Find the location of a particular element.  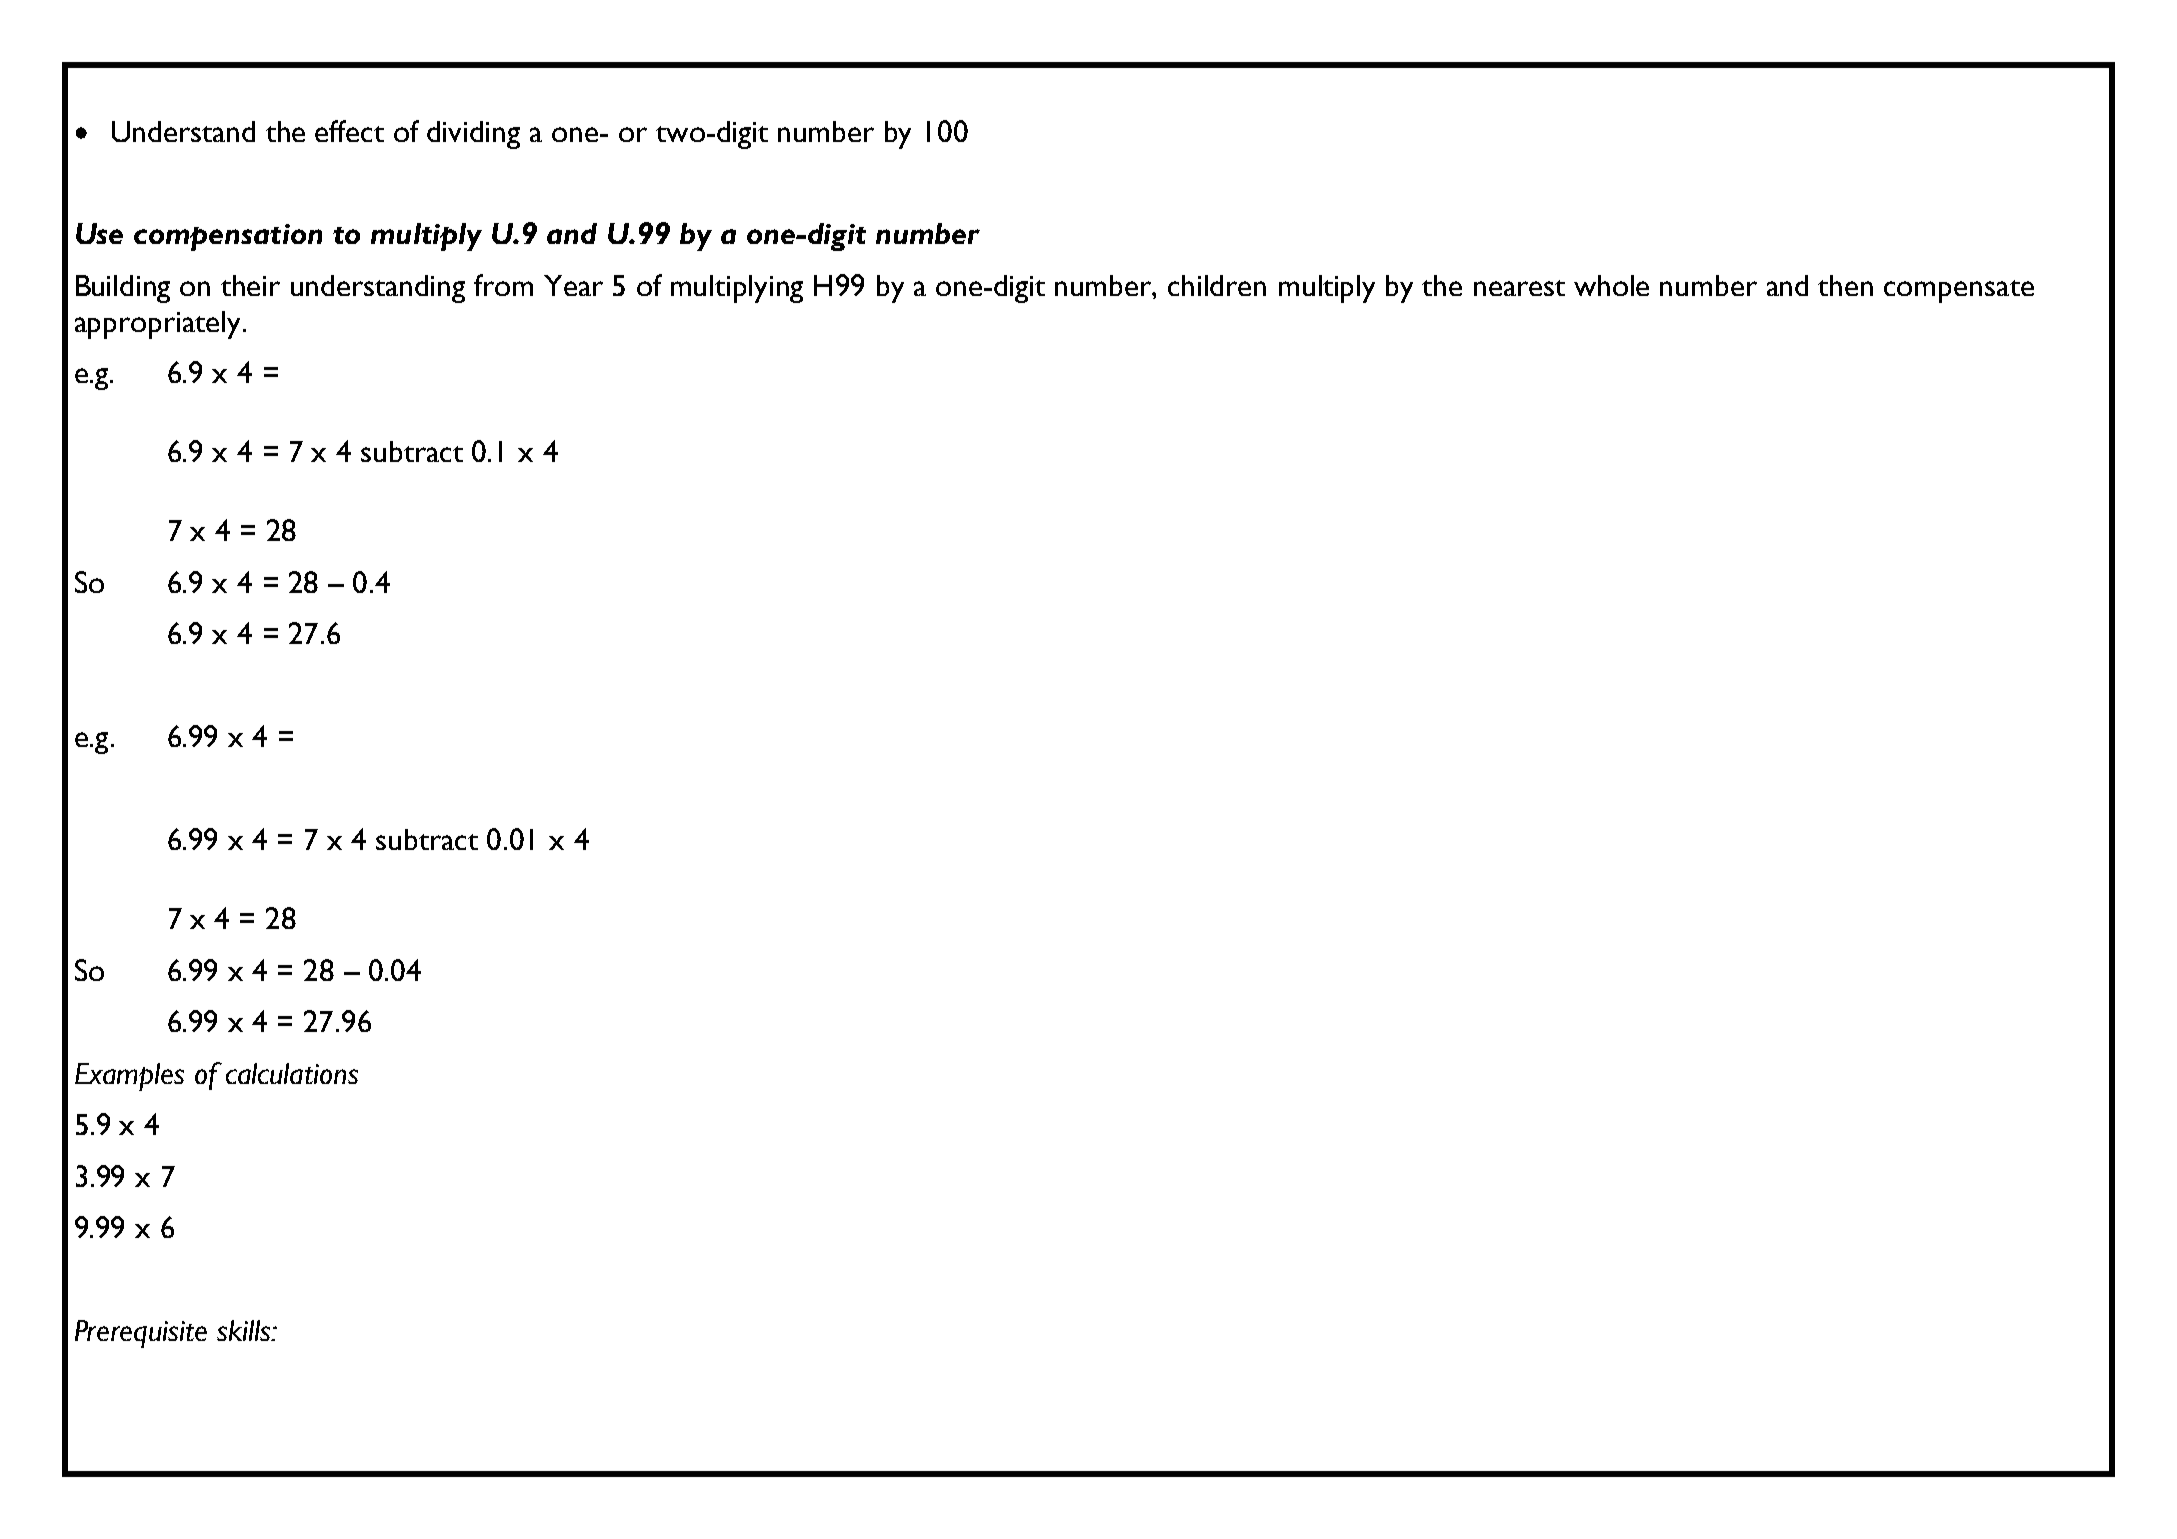

then is located at coordinates (1845, 285).
